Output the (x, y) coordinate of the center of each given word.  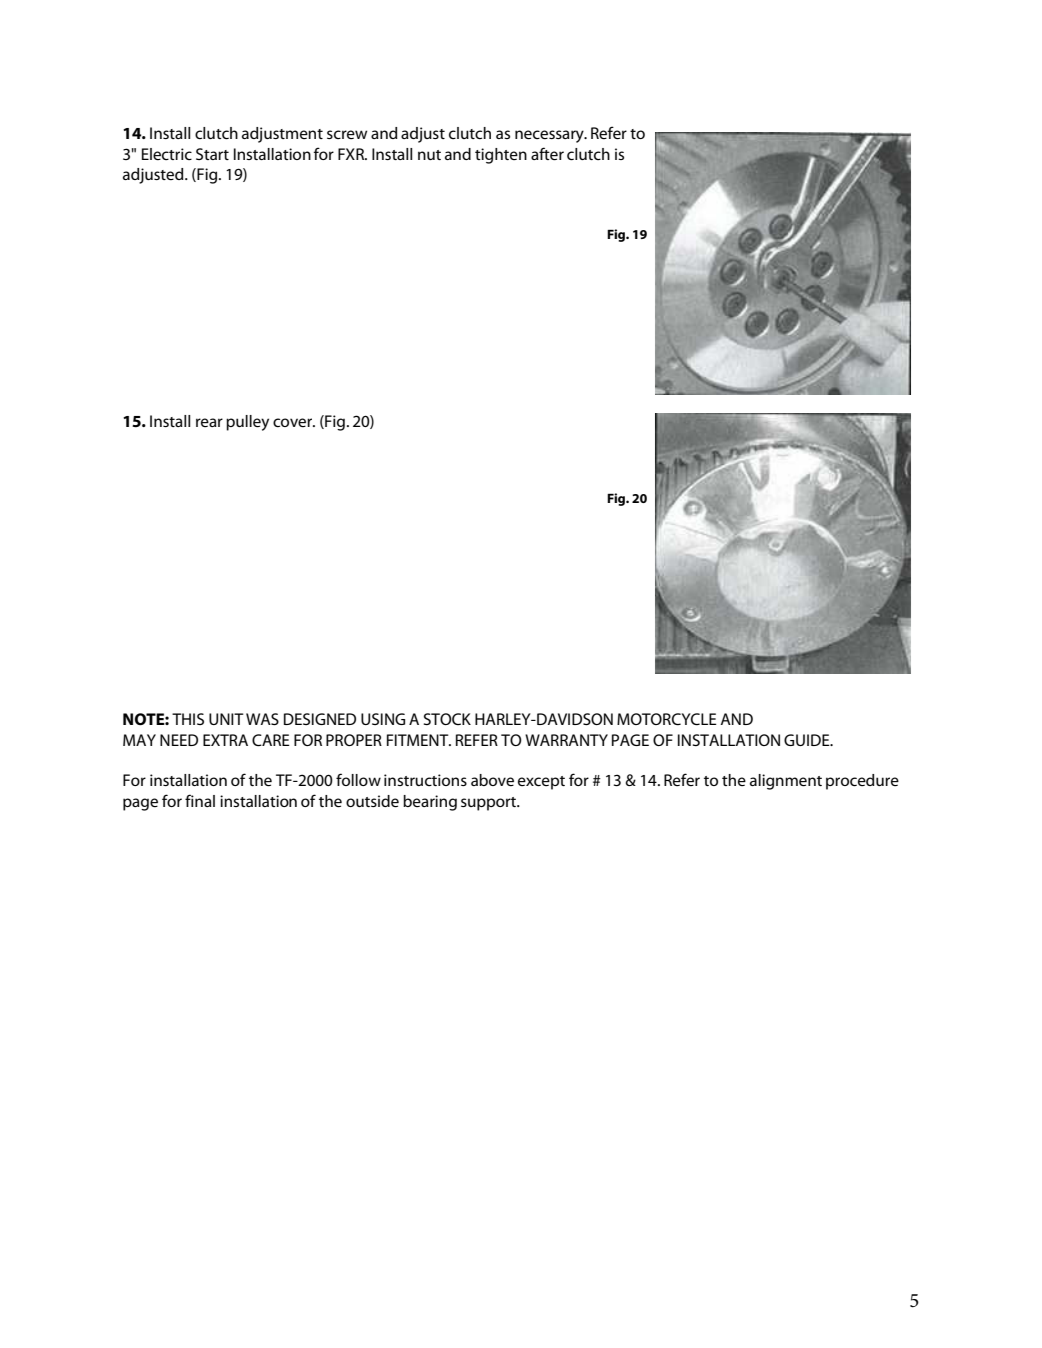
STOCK (447, 719)
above (492, 780)
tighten (501, 156)
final (200, 800)
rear (209, 422)
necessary (550, 136)
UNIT (226, 719)
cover (294, 422)
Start (212, 154)
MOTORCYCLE (667, 719)
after (547, 153)
